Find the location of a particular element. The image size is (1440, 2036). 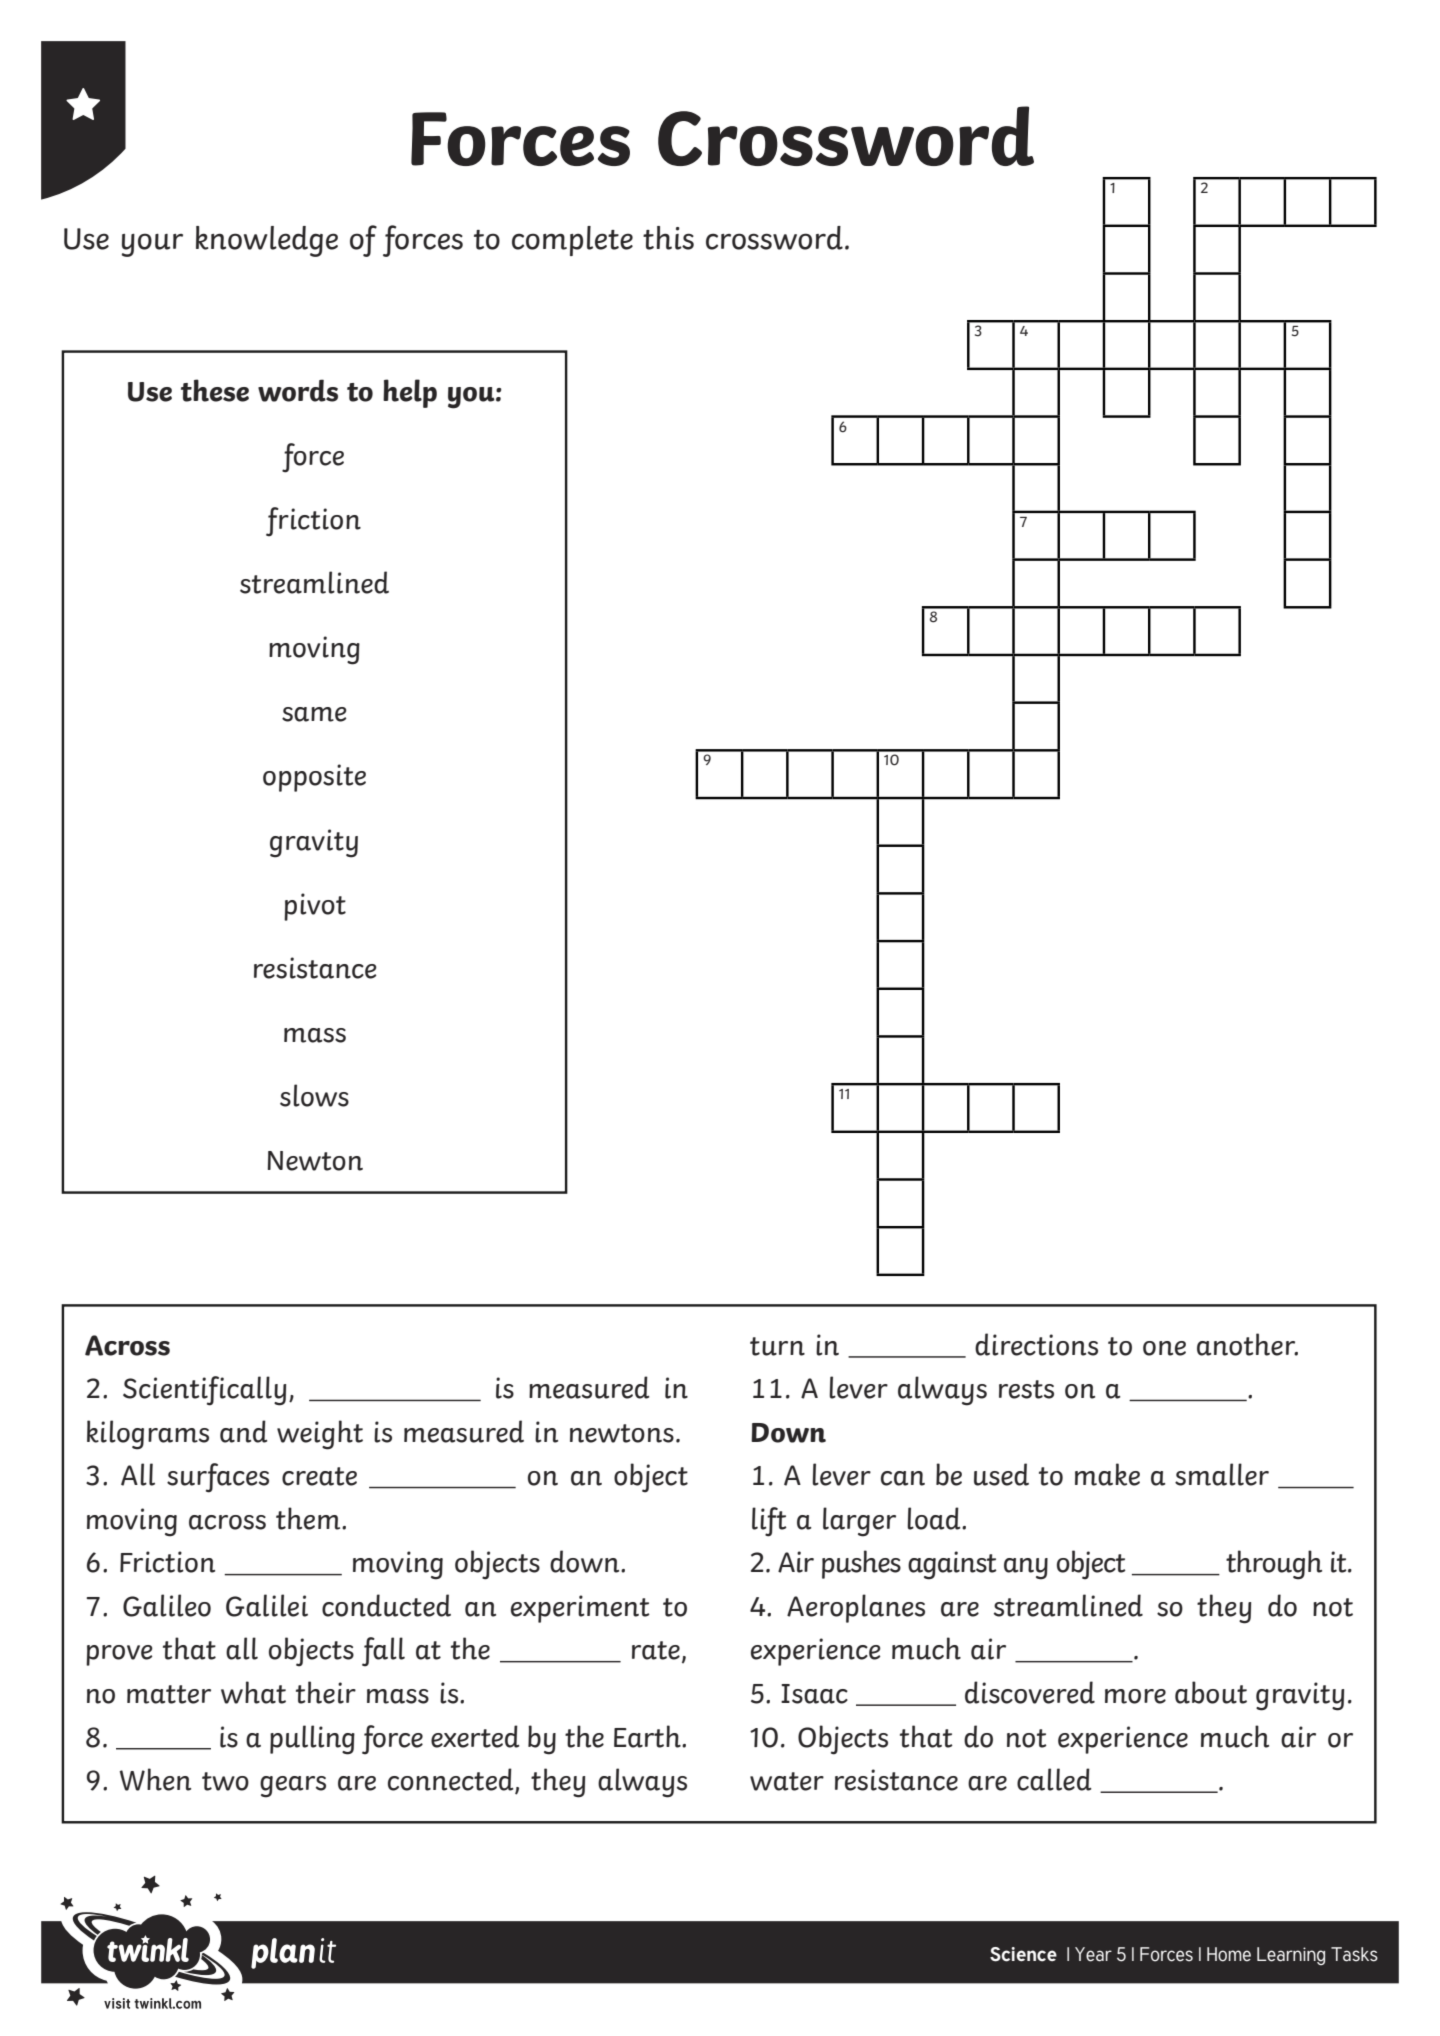

turn is located at coordinates (777, 1346).
